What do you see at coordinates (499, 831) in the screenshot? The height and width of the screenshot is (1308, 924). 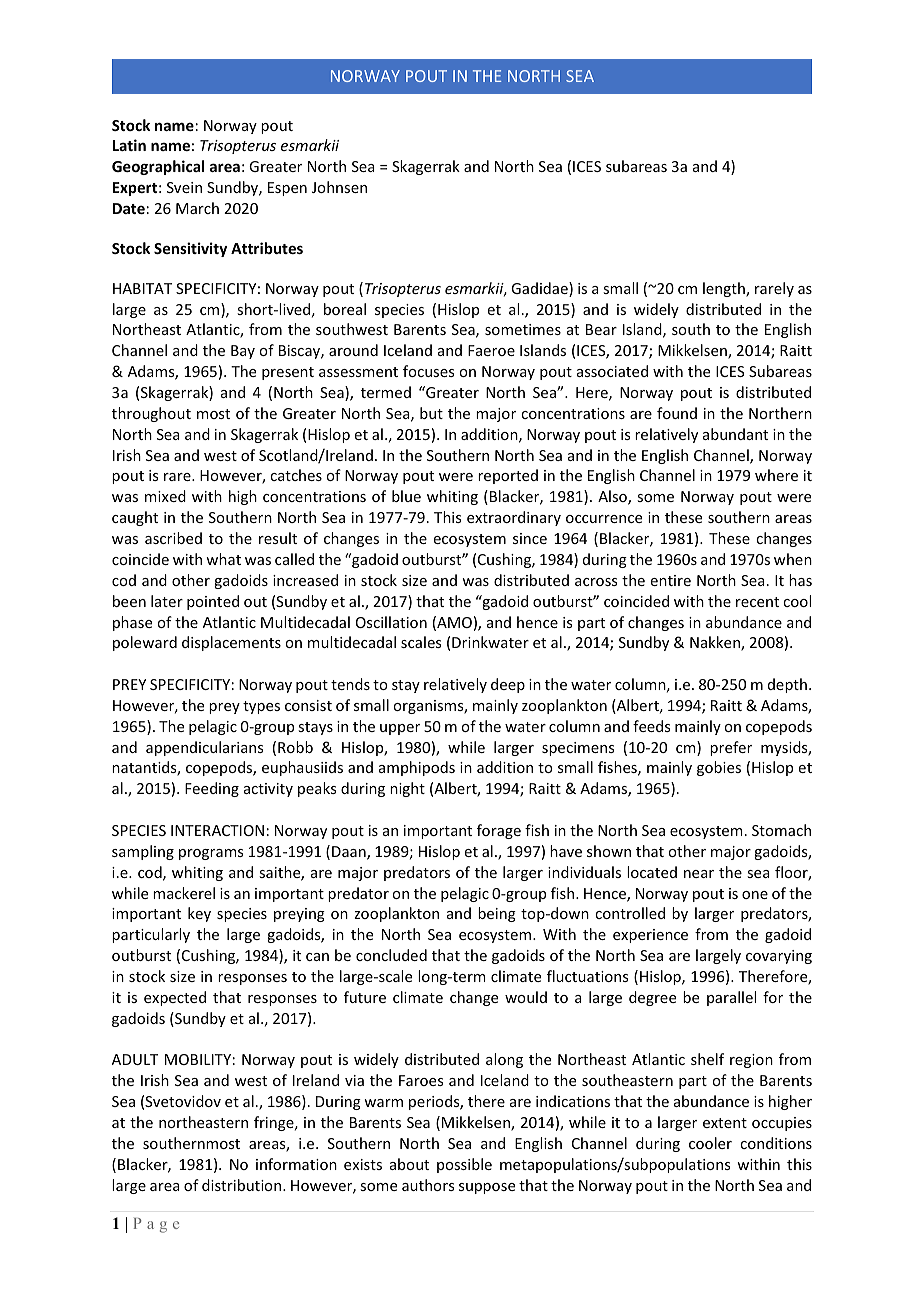 I see `forage` at bounding box center [499, 831].
